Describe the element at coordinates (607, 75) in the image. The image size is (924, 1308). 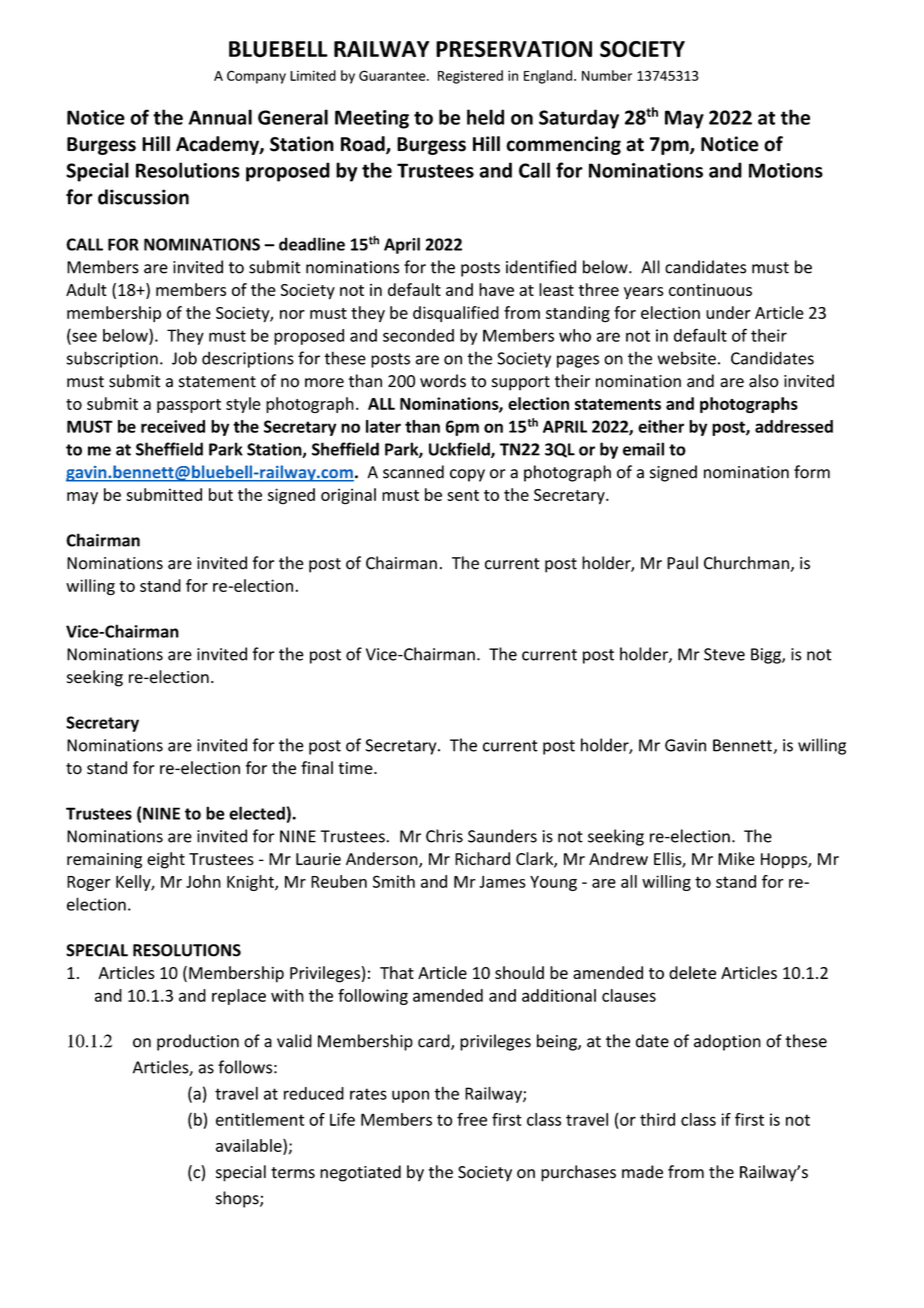
I see `Number` at that location.
